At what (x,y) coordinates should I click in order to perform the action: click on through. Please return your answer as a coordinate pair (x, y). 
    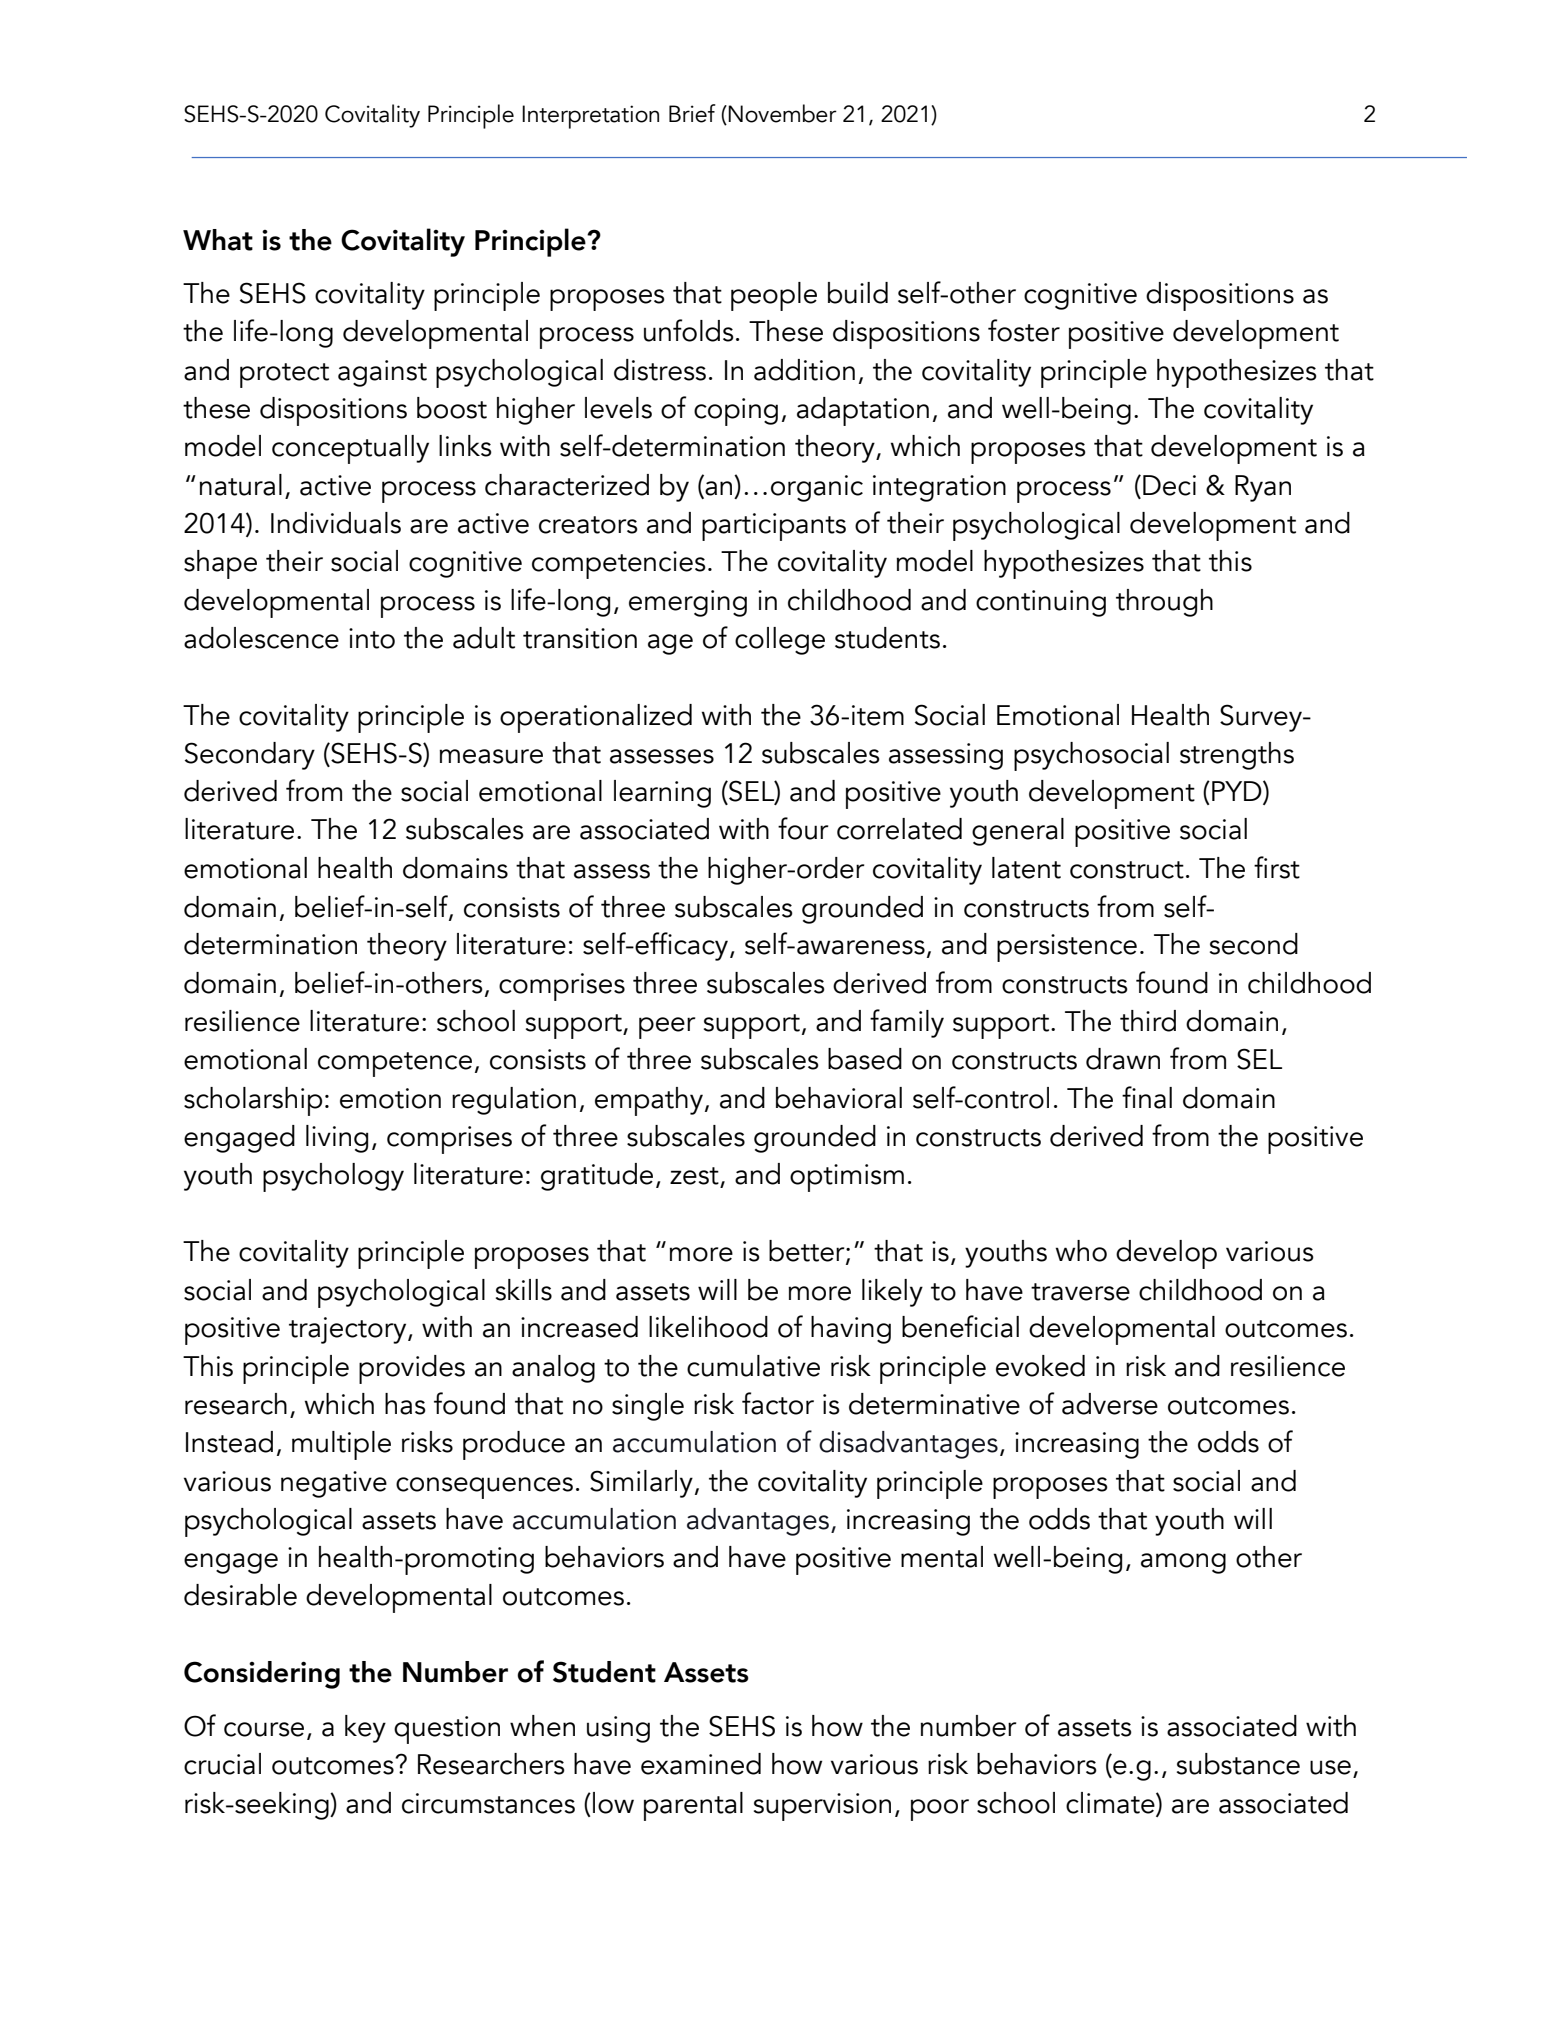
    Looking at the image, I should click on (1164, 603).
